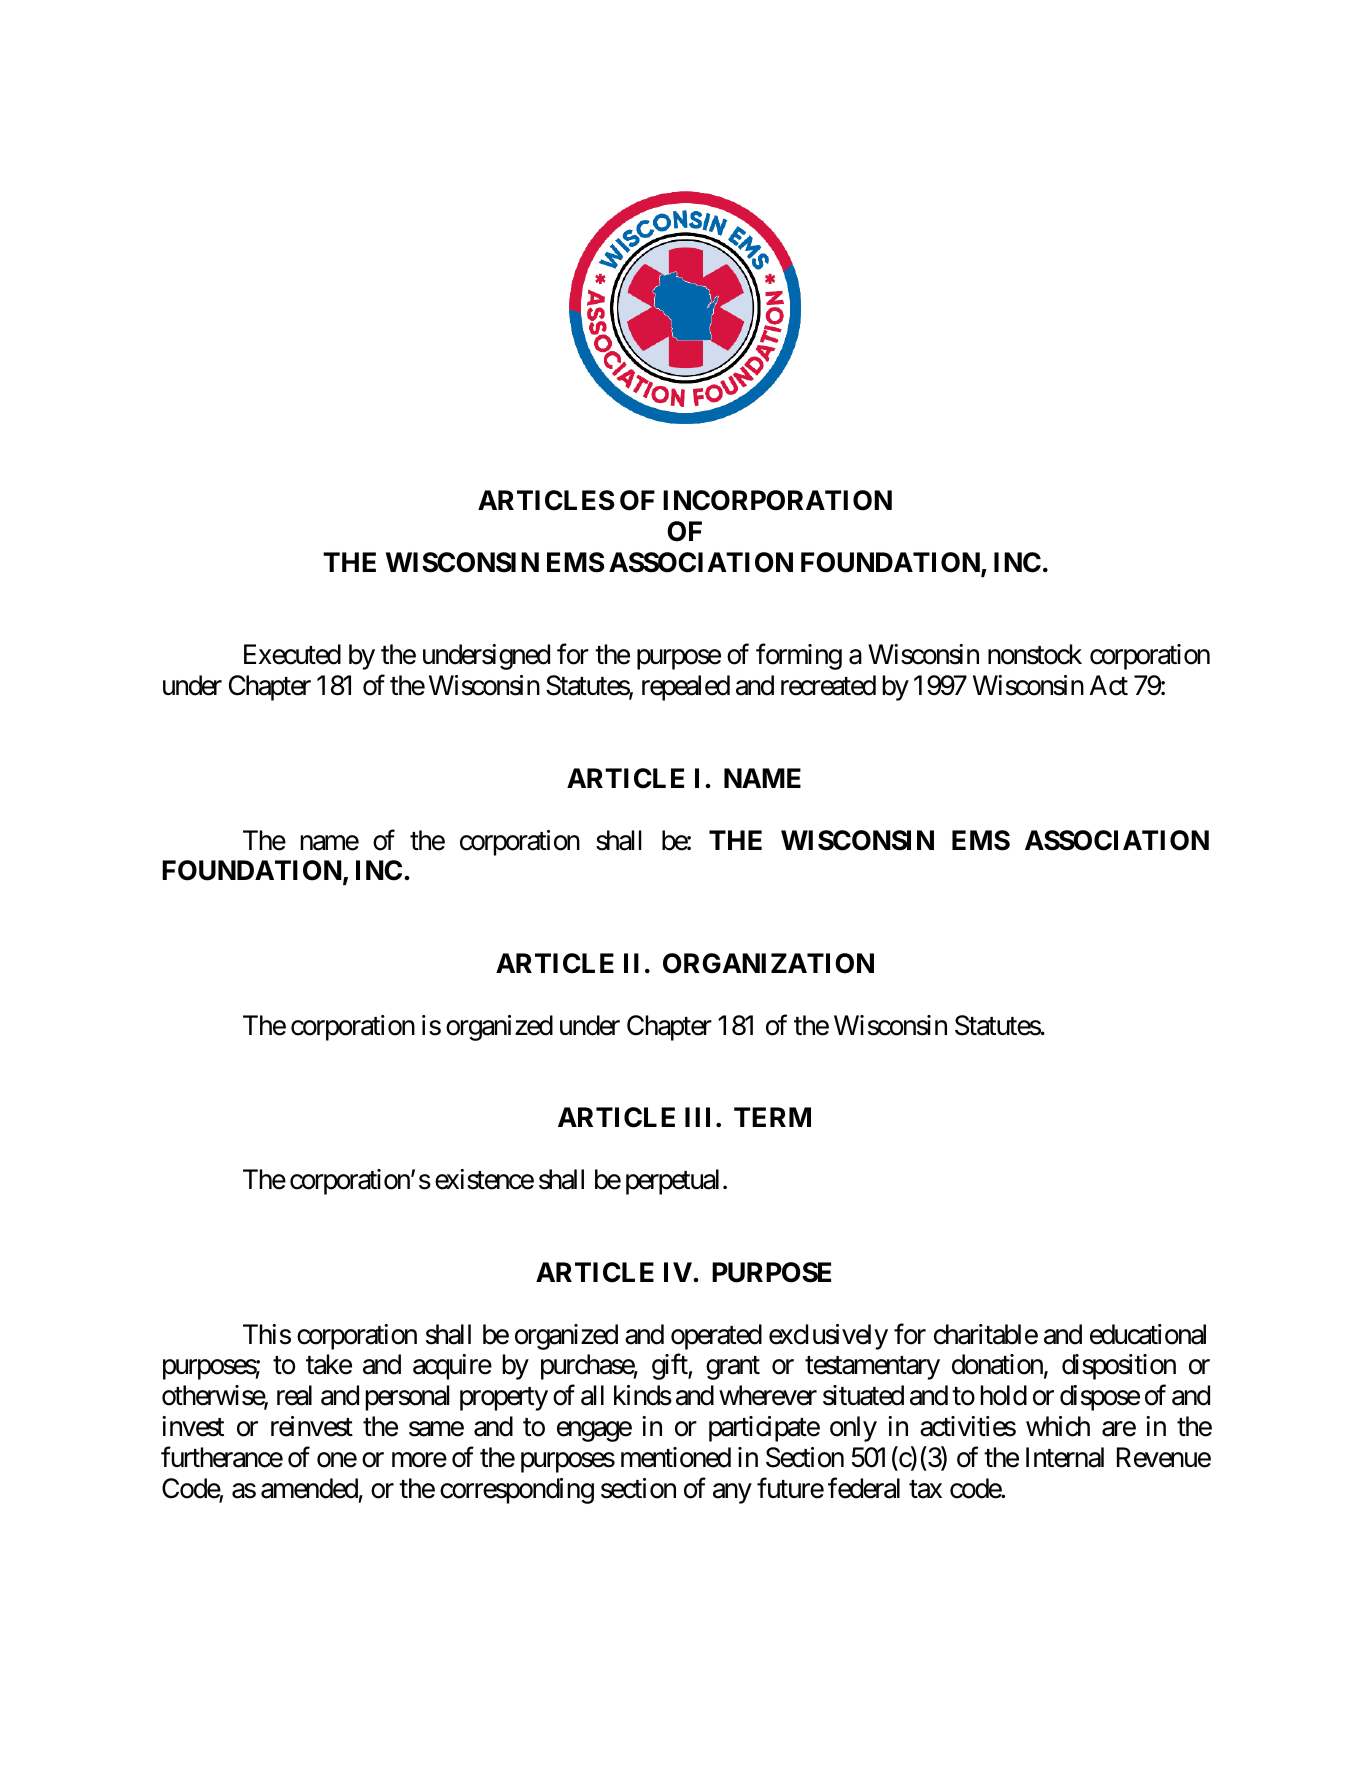 The height and width of the screenshot is (1772, 1370). What do you see at coordinates (828, 685) in the screenshot?
I see `recreated` at bounding box center [828, 685].
